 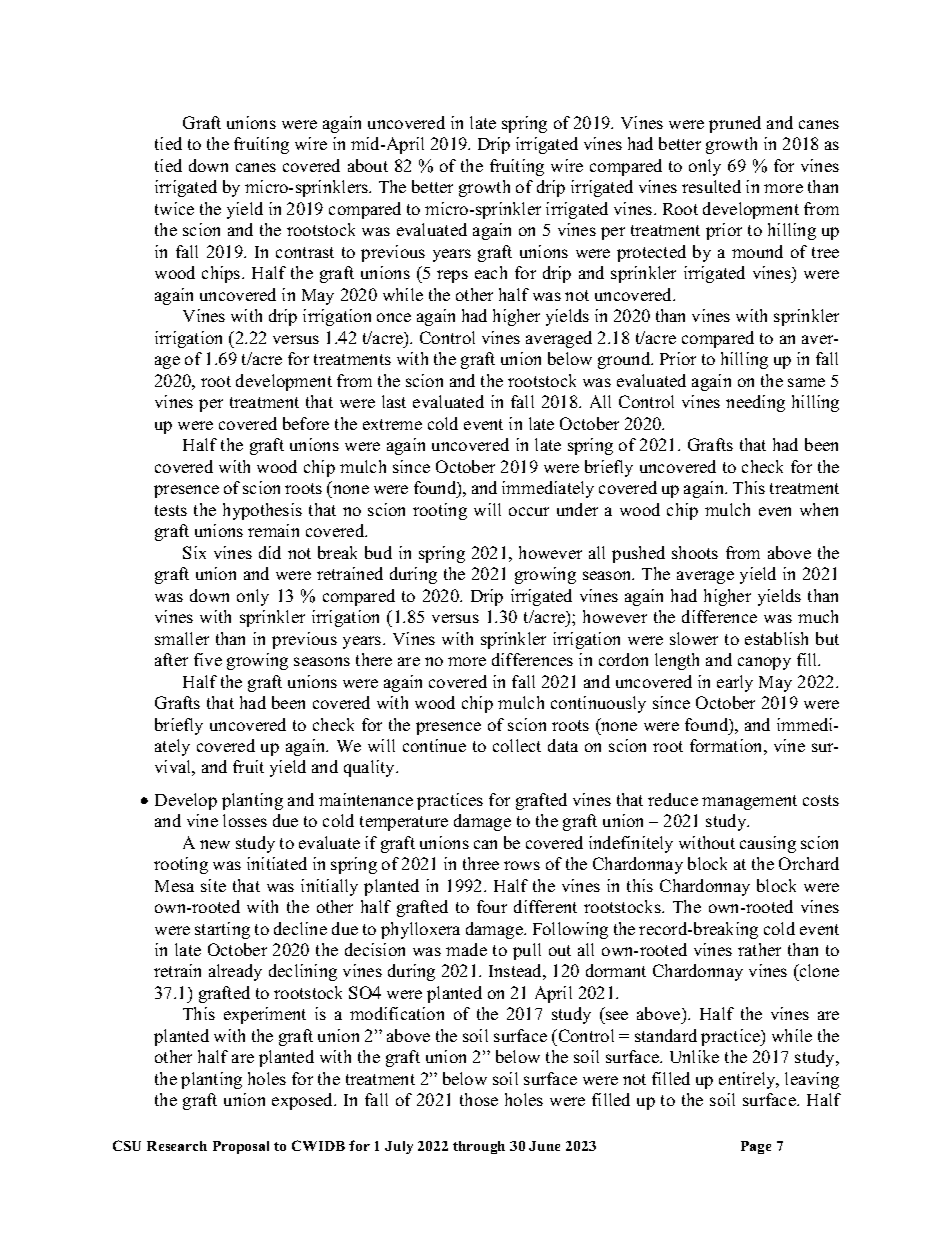 What do you see at coordinates (306, 423) in the screenshot?
I see `before` at bounding box center [306, 423].
